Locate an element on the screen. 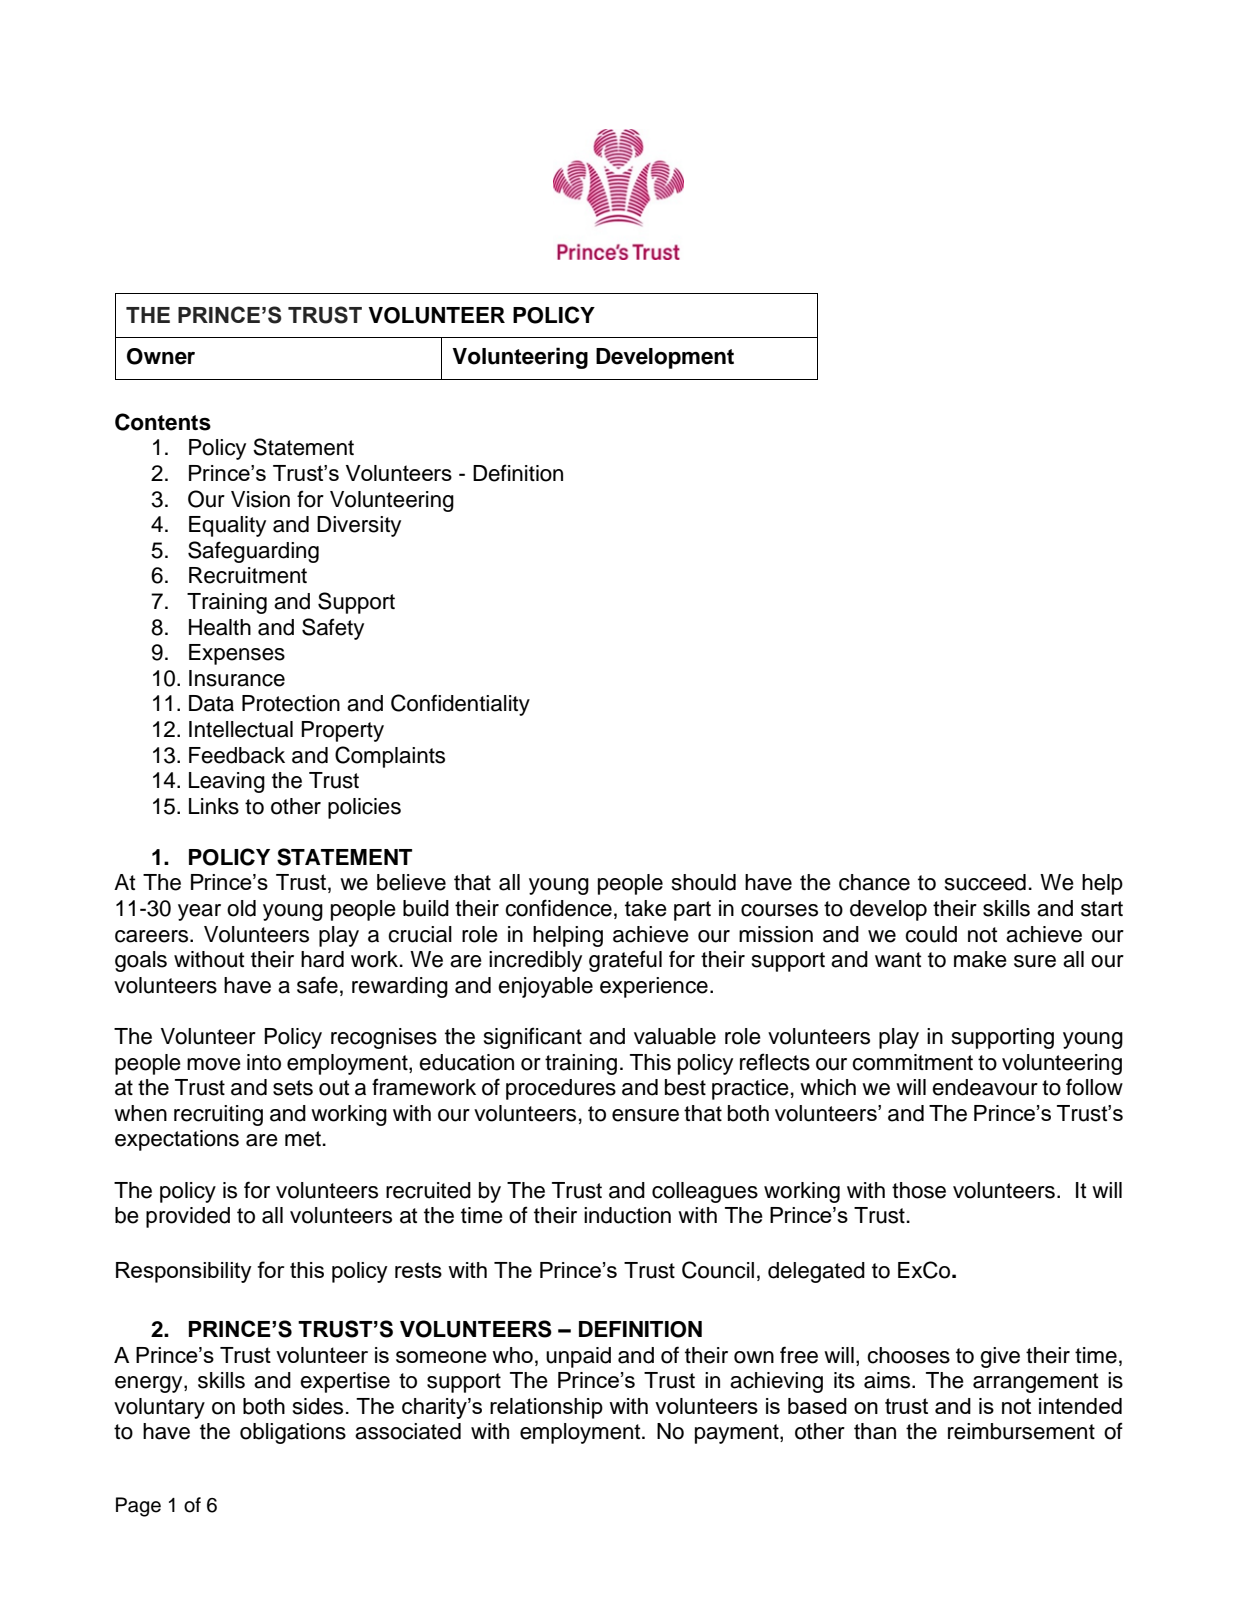 This screenshot has width=1238, height=1602. Confidentiality is located at coordinates (460, 705).
